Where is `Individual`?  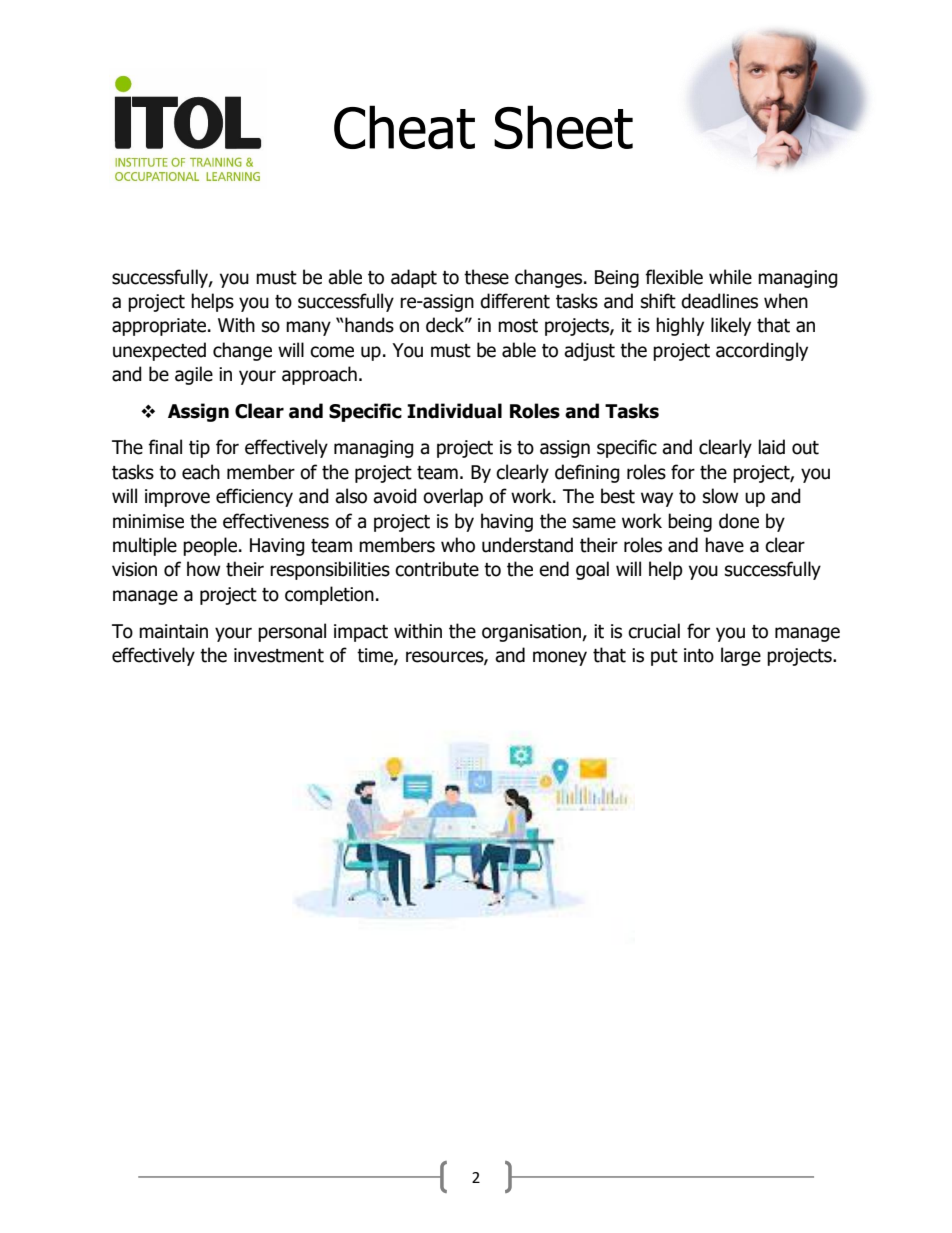 Individual is located at coordinates (454, 411).
